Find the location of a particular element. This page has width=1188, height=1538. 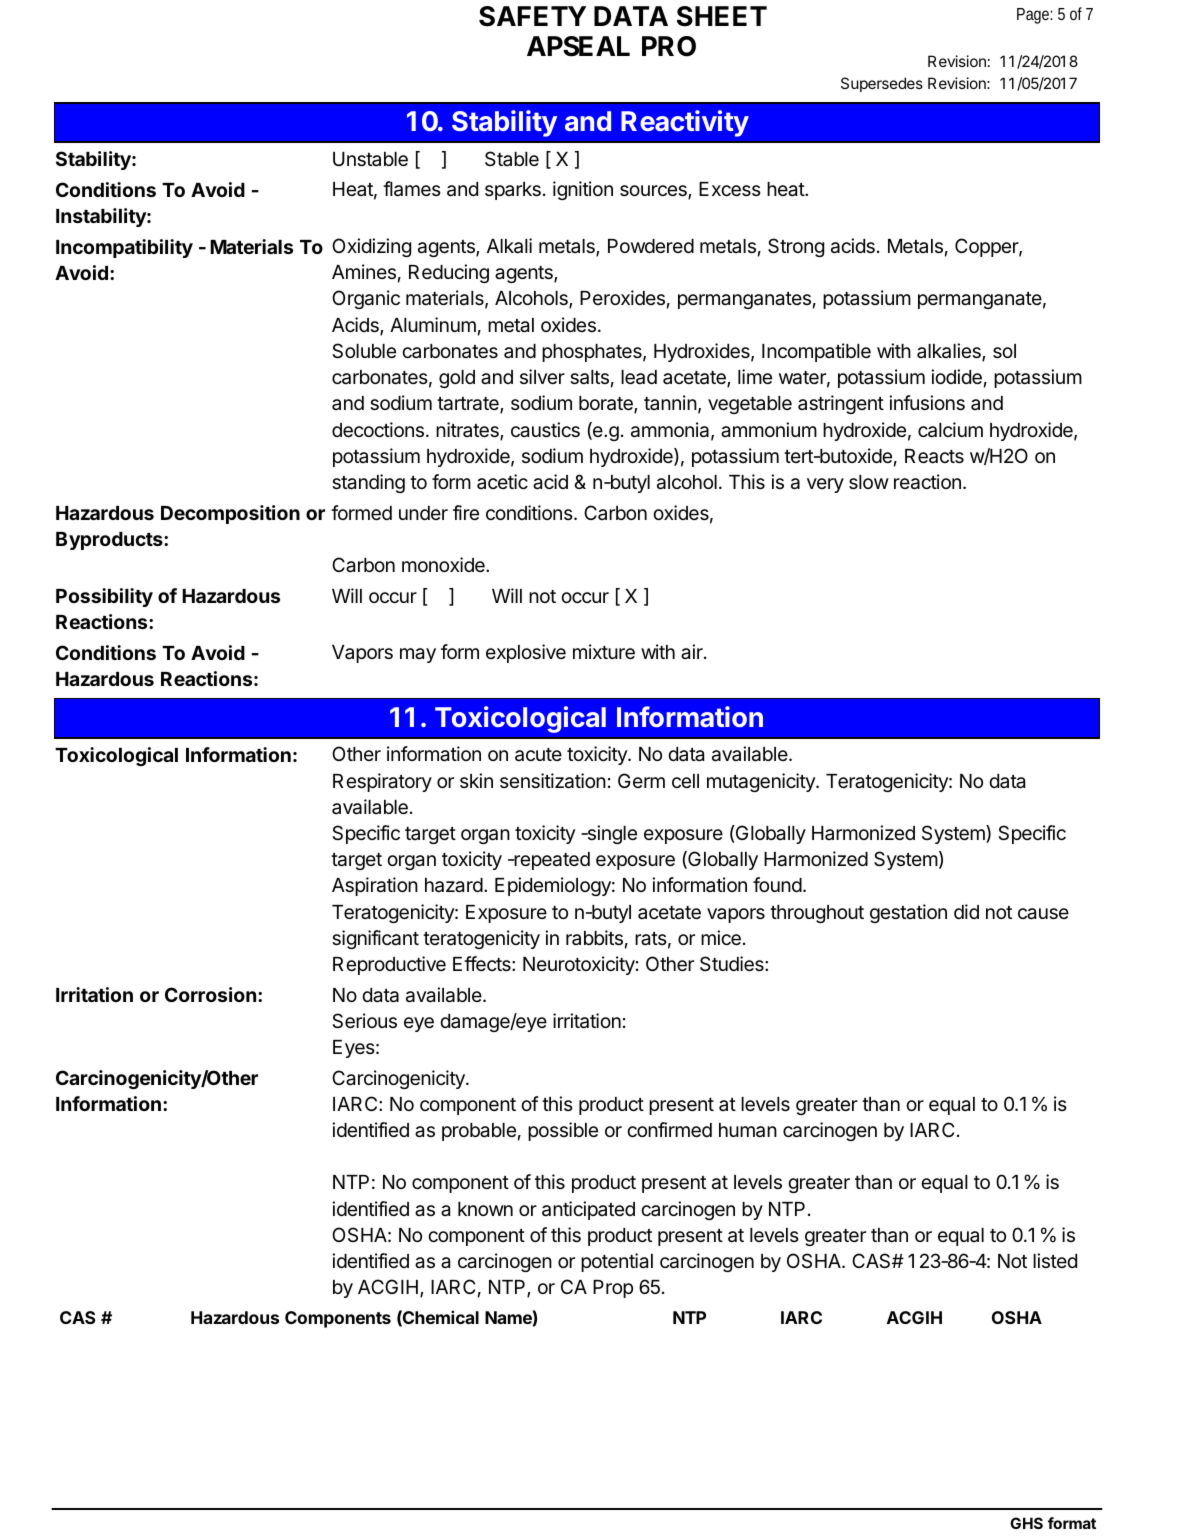

acetic is located at coordinates (502, 481).
